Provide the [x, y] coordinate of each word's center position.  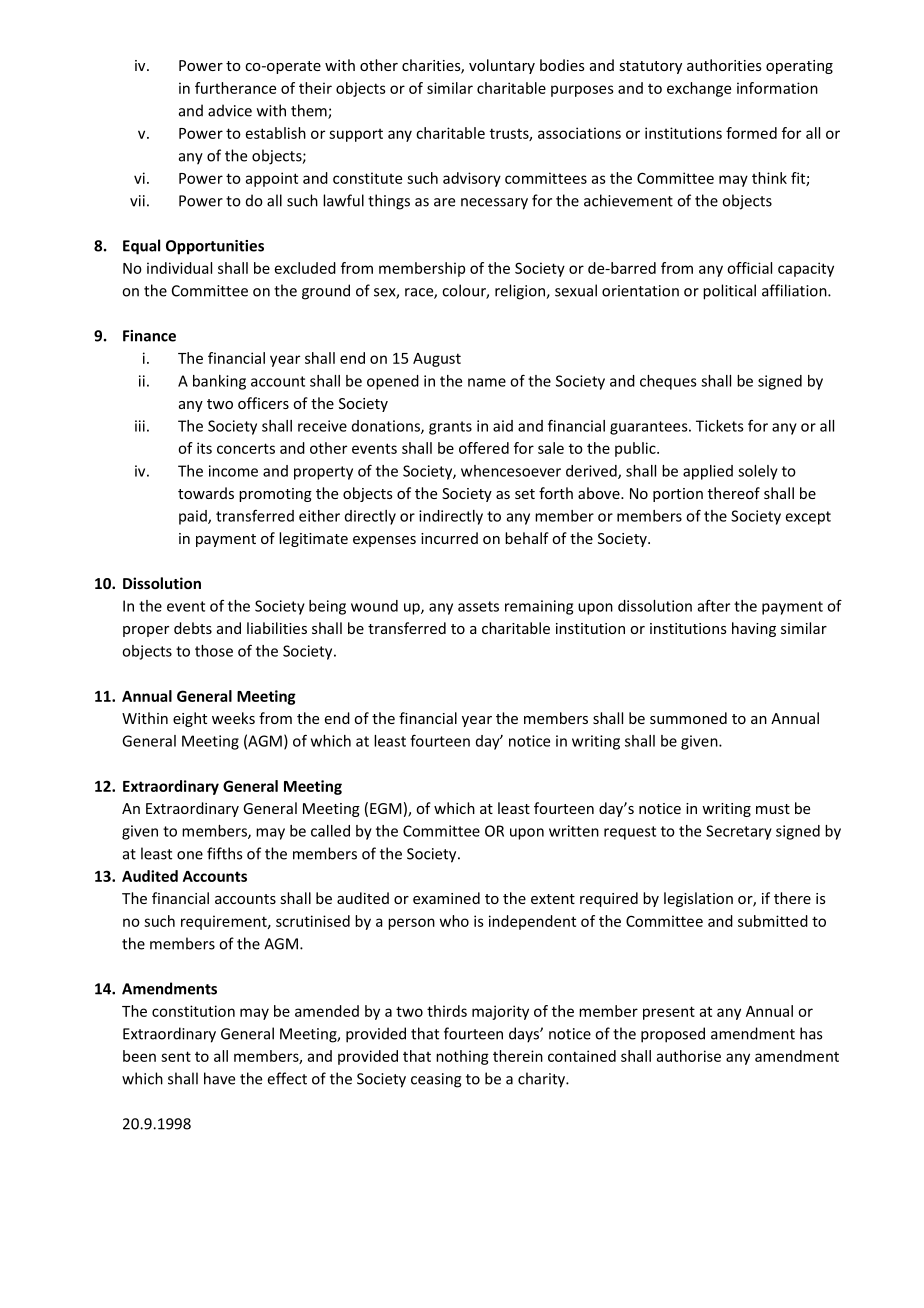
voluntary [502, 66]
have [219, 1078]
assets [478, 606]
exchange [699, 89]
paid [194, 517]
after [714, 606]
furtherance [235, 88]
